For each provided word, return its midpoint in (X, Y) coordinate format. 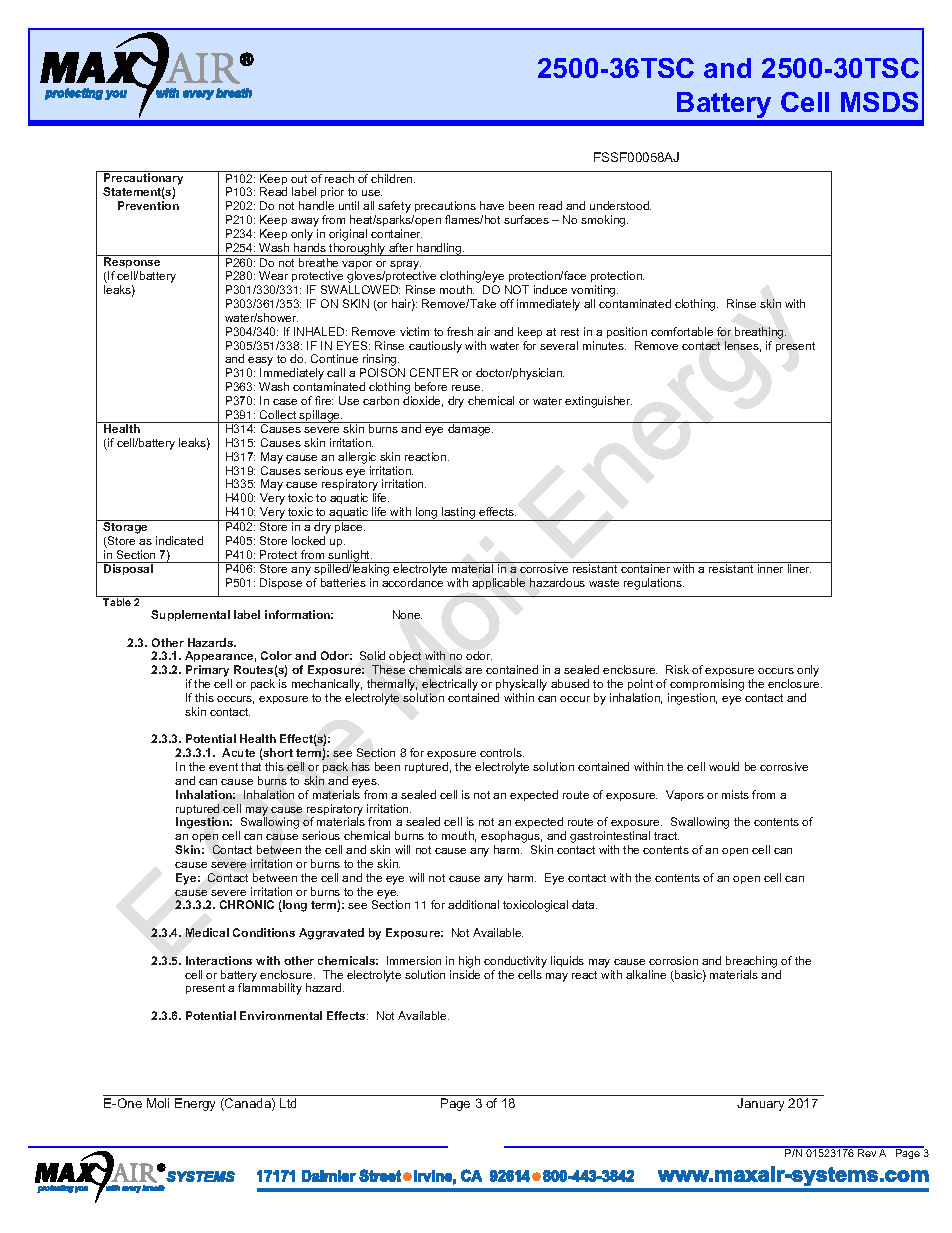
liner (799, 568)
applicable (498, 583)
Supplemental (190, 615)
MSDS (879, 102)
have (492, 205)
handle (316, 205)
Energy (195, 1104)
